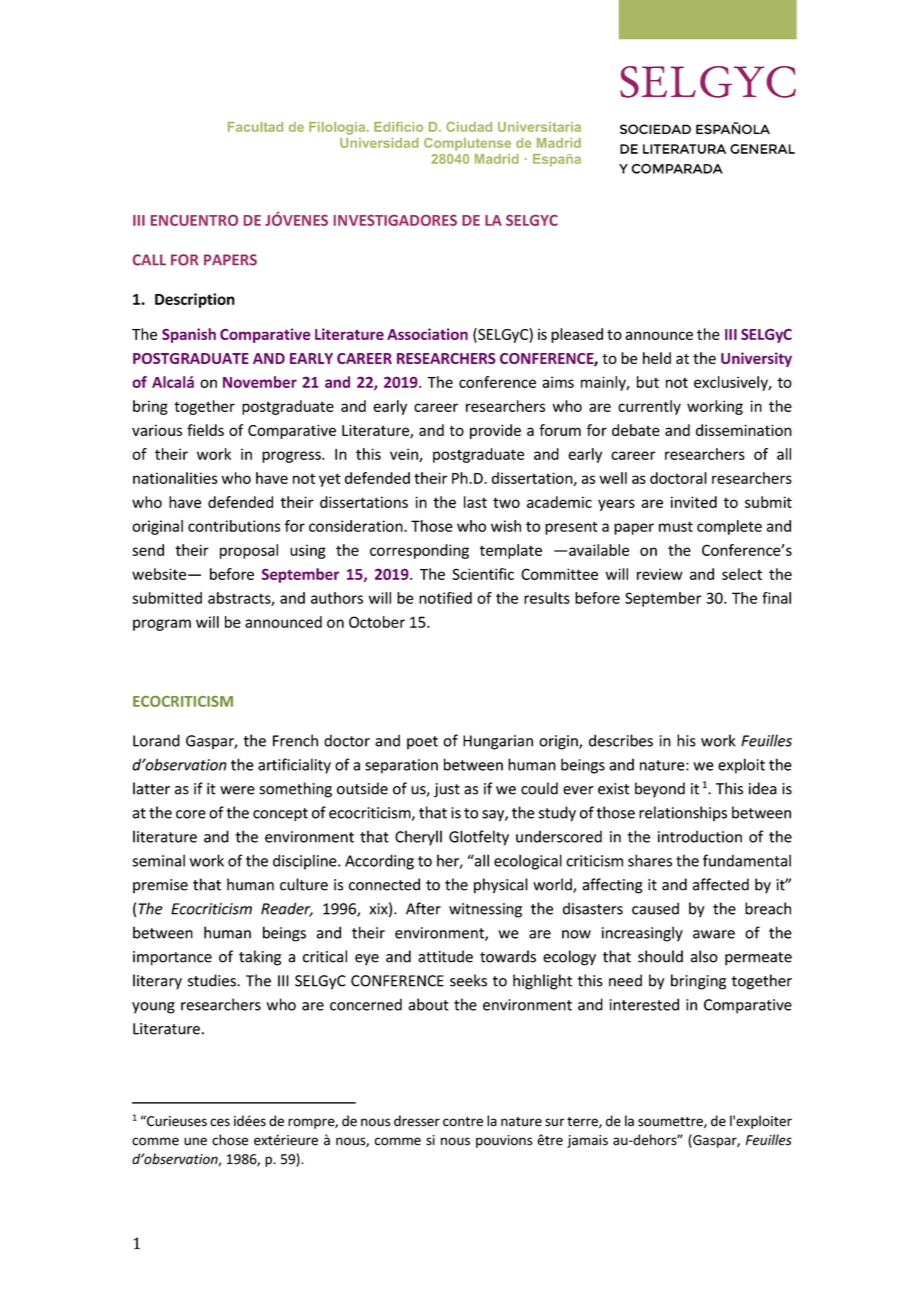  Describe the element at coordinates (445, 598) in the page. I see `notified` at that location.
